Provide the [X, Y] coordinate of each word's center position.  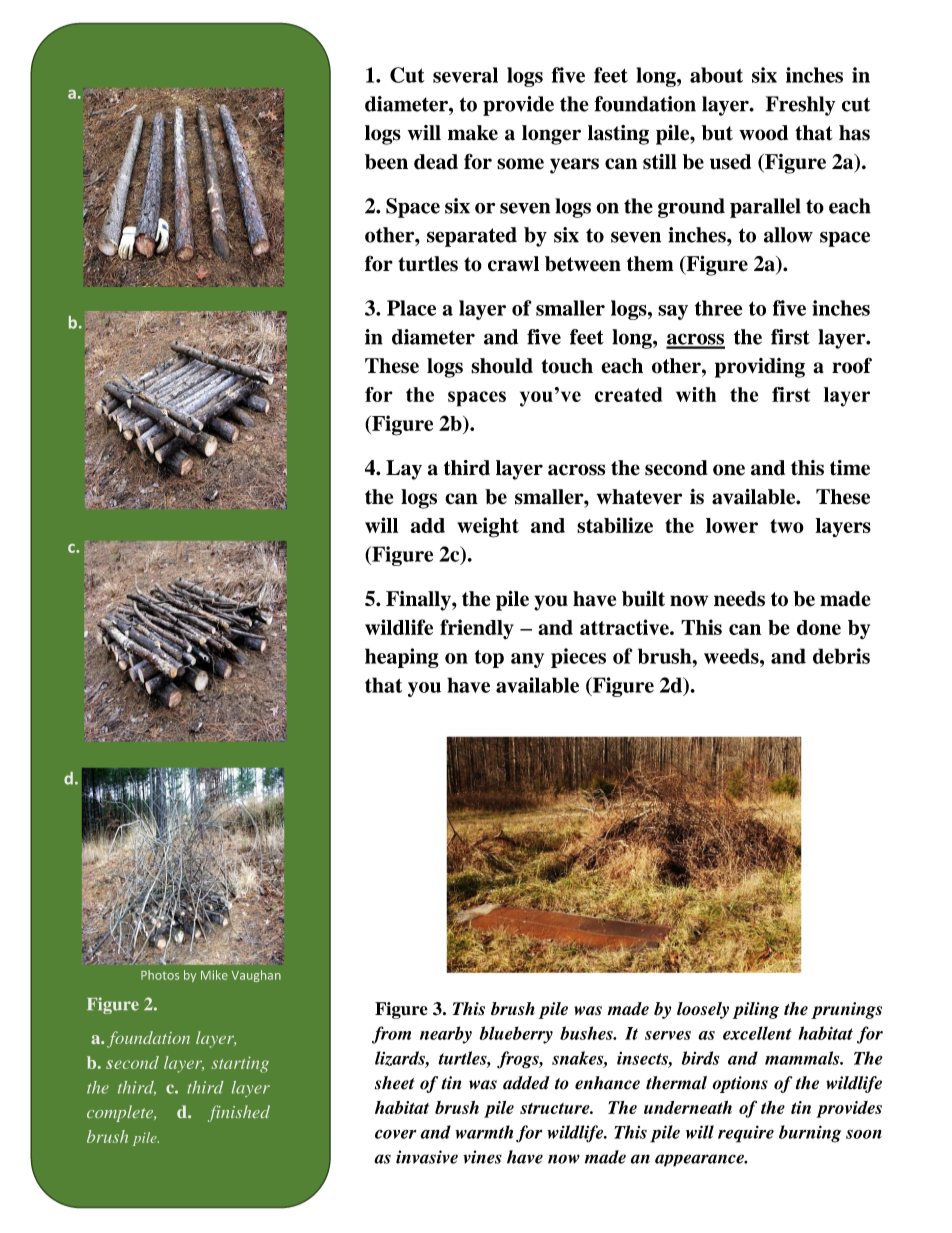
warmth [484, 1132]
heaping [402, 658]
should [502, 366]
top [489, 659]
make [473, 133]
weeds [732, 656]
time [850, 468]
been [386, 162]
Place [411, 308]
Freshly [800, 106]
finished [239, 1113]
